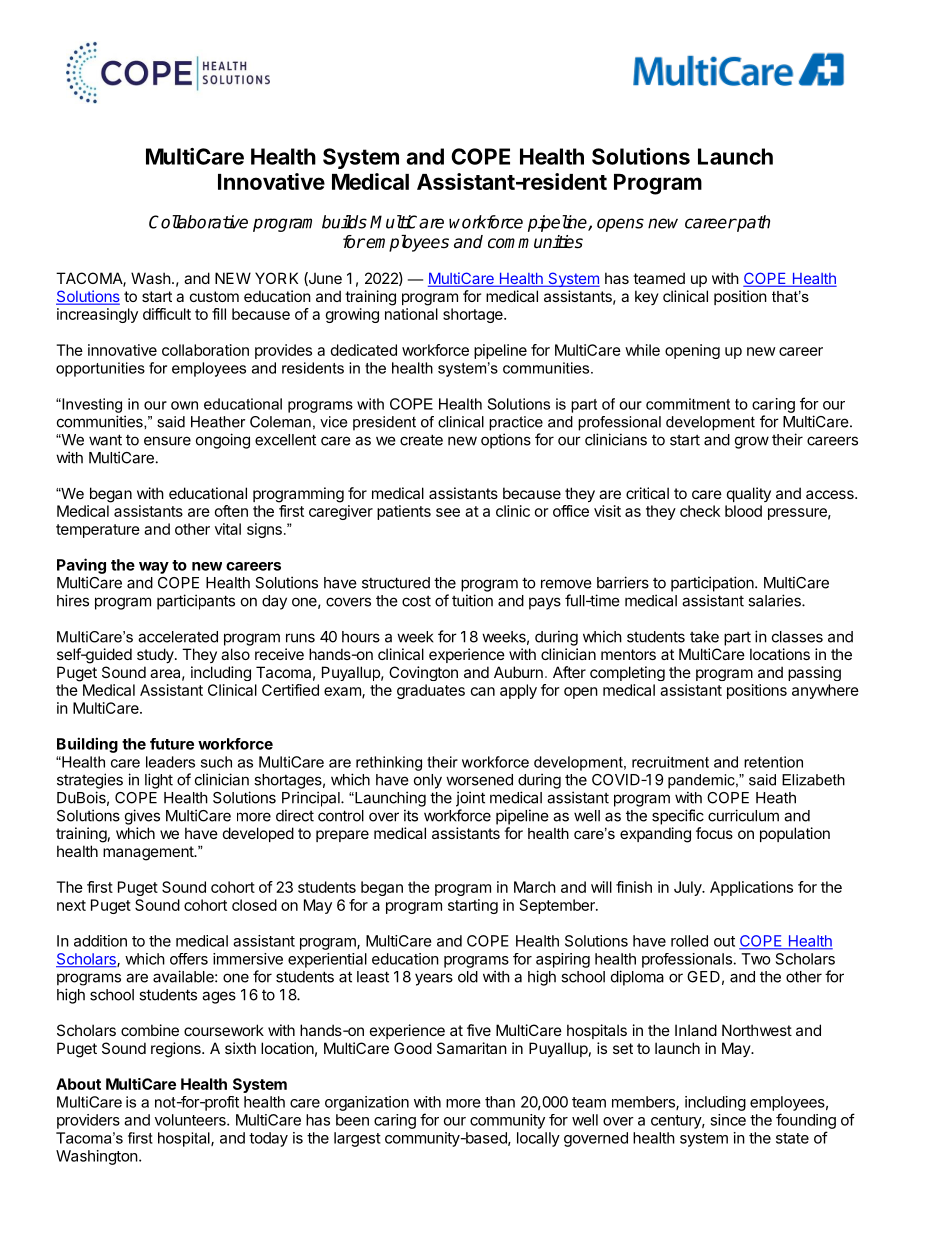  What do you see at coordinates (814, 673) in the image?
I see `passing` at bounding box center [814, 673].
